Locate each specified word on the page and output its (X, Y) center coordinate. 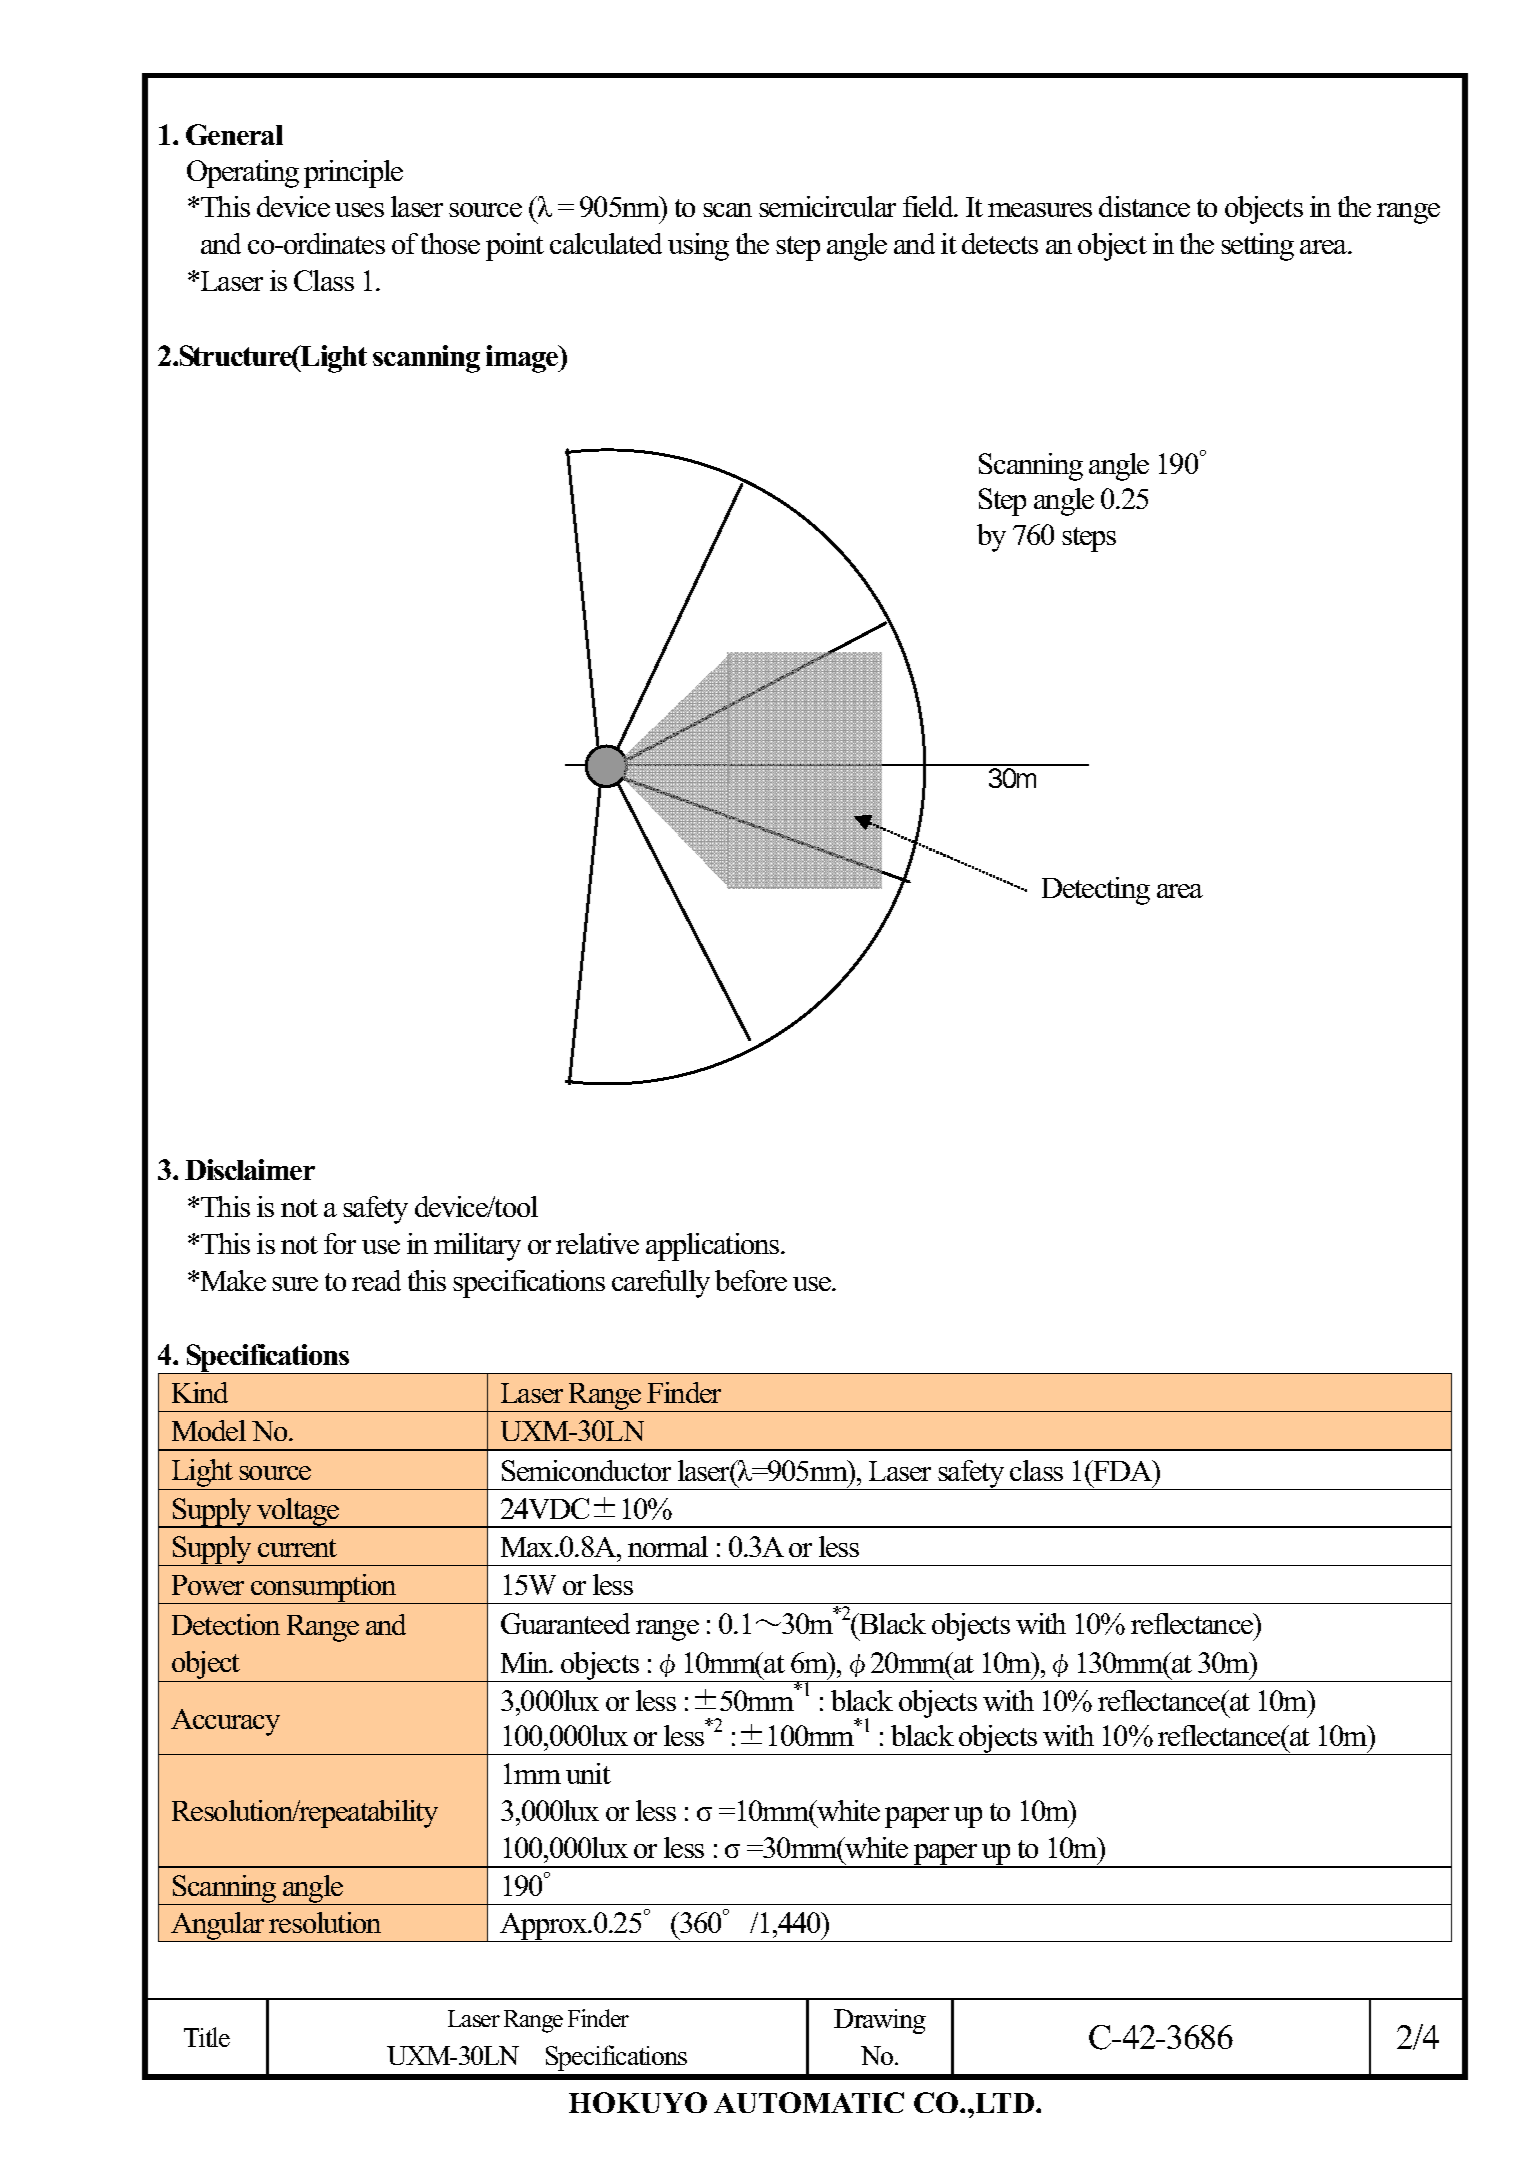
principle (353, 174)
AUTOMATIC (809, 2102)
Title (207, 2037)
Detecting (1096, 891)
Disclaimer (250, 1169)
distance (1144, 206)
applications (714, 1247)
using (698, 247)
